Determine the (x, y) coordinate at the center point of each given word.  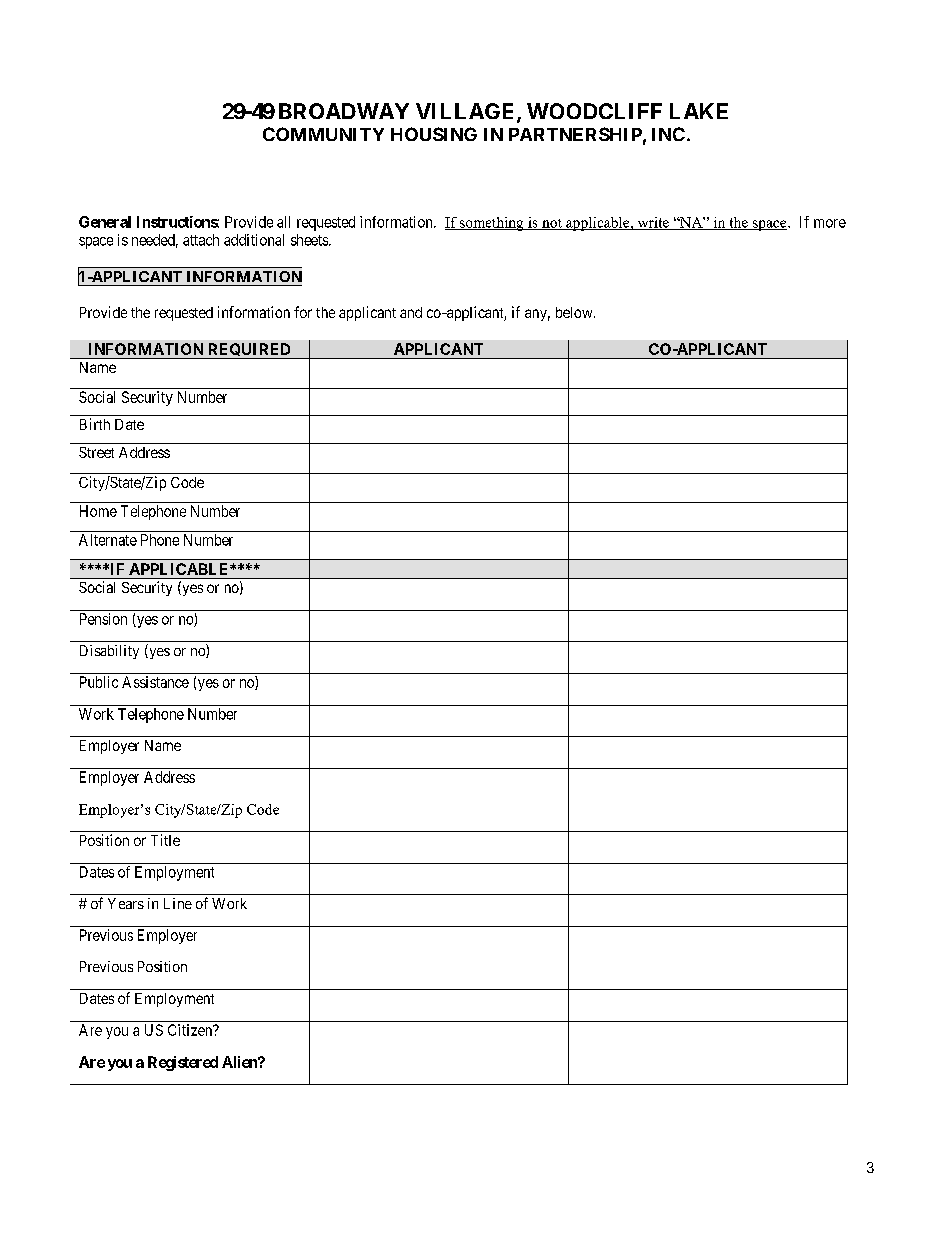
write (653, 223)
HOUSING (434, 134)
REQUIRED (249, 351)
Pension (103, 619)
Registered (183, 1063)
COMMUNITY (323, 134)
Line (178, 903)
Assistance (155, 682)
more (830, 223)
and (411, 312)
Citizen (191, 1030)
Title (165, 840)
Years (126, 903)
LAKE (699, 111)
